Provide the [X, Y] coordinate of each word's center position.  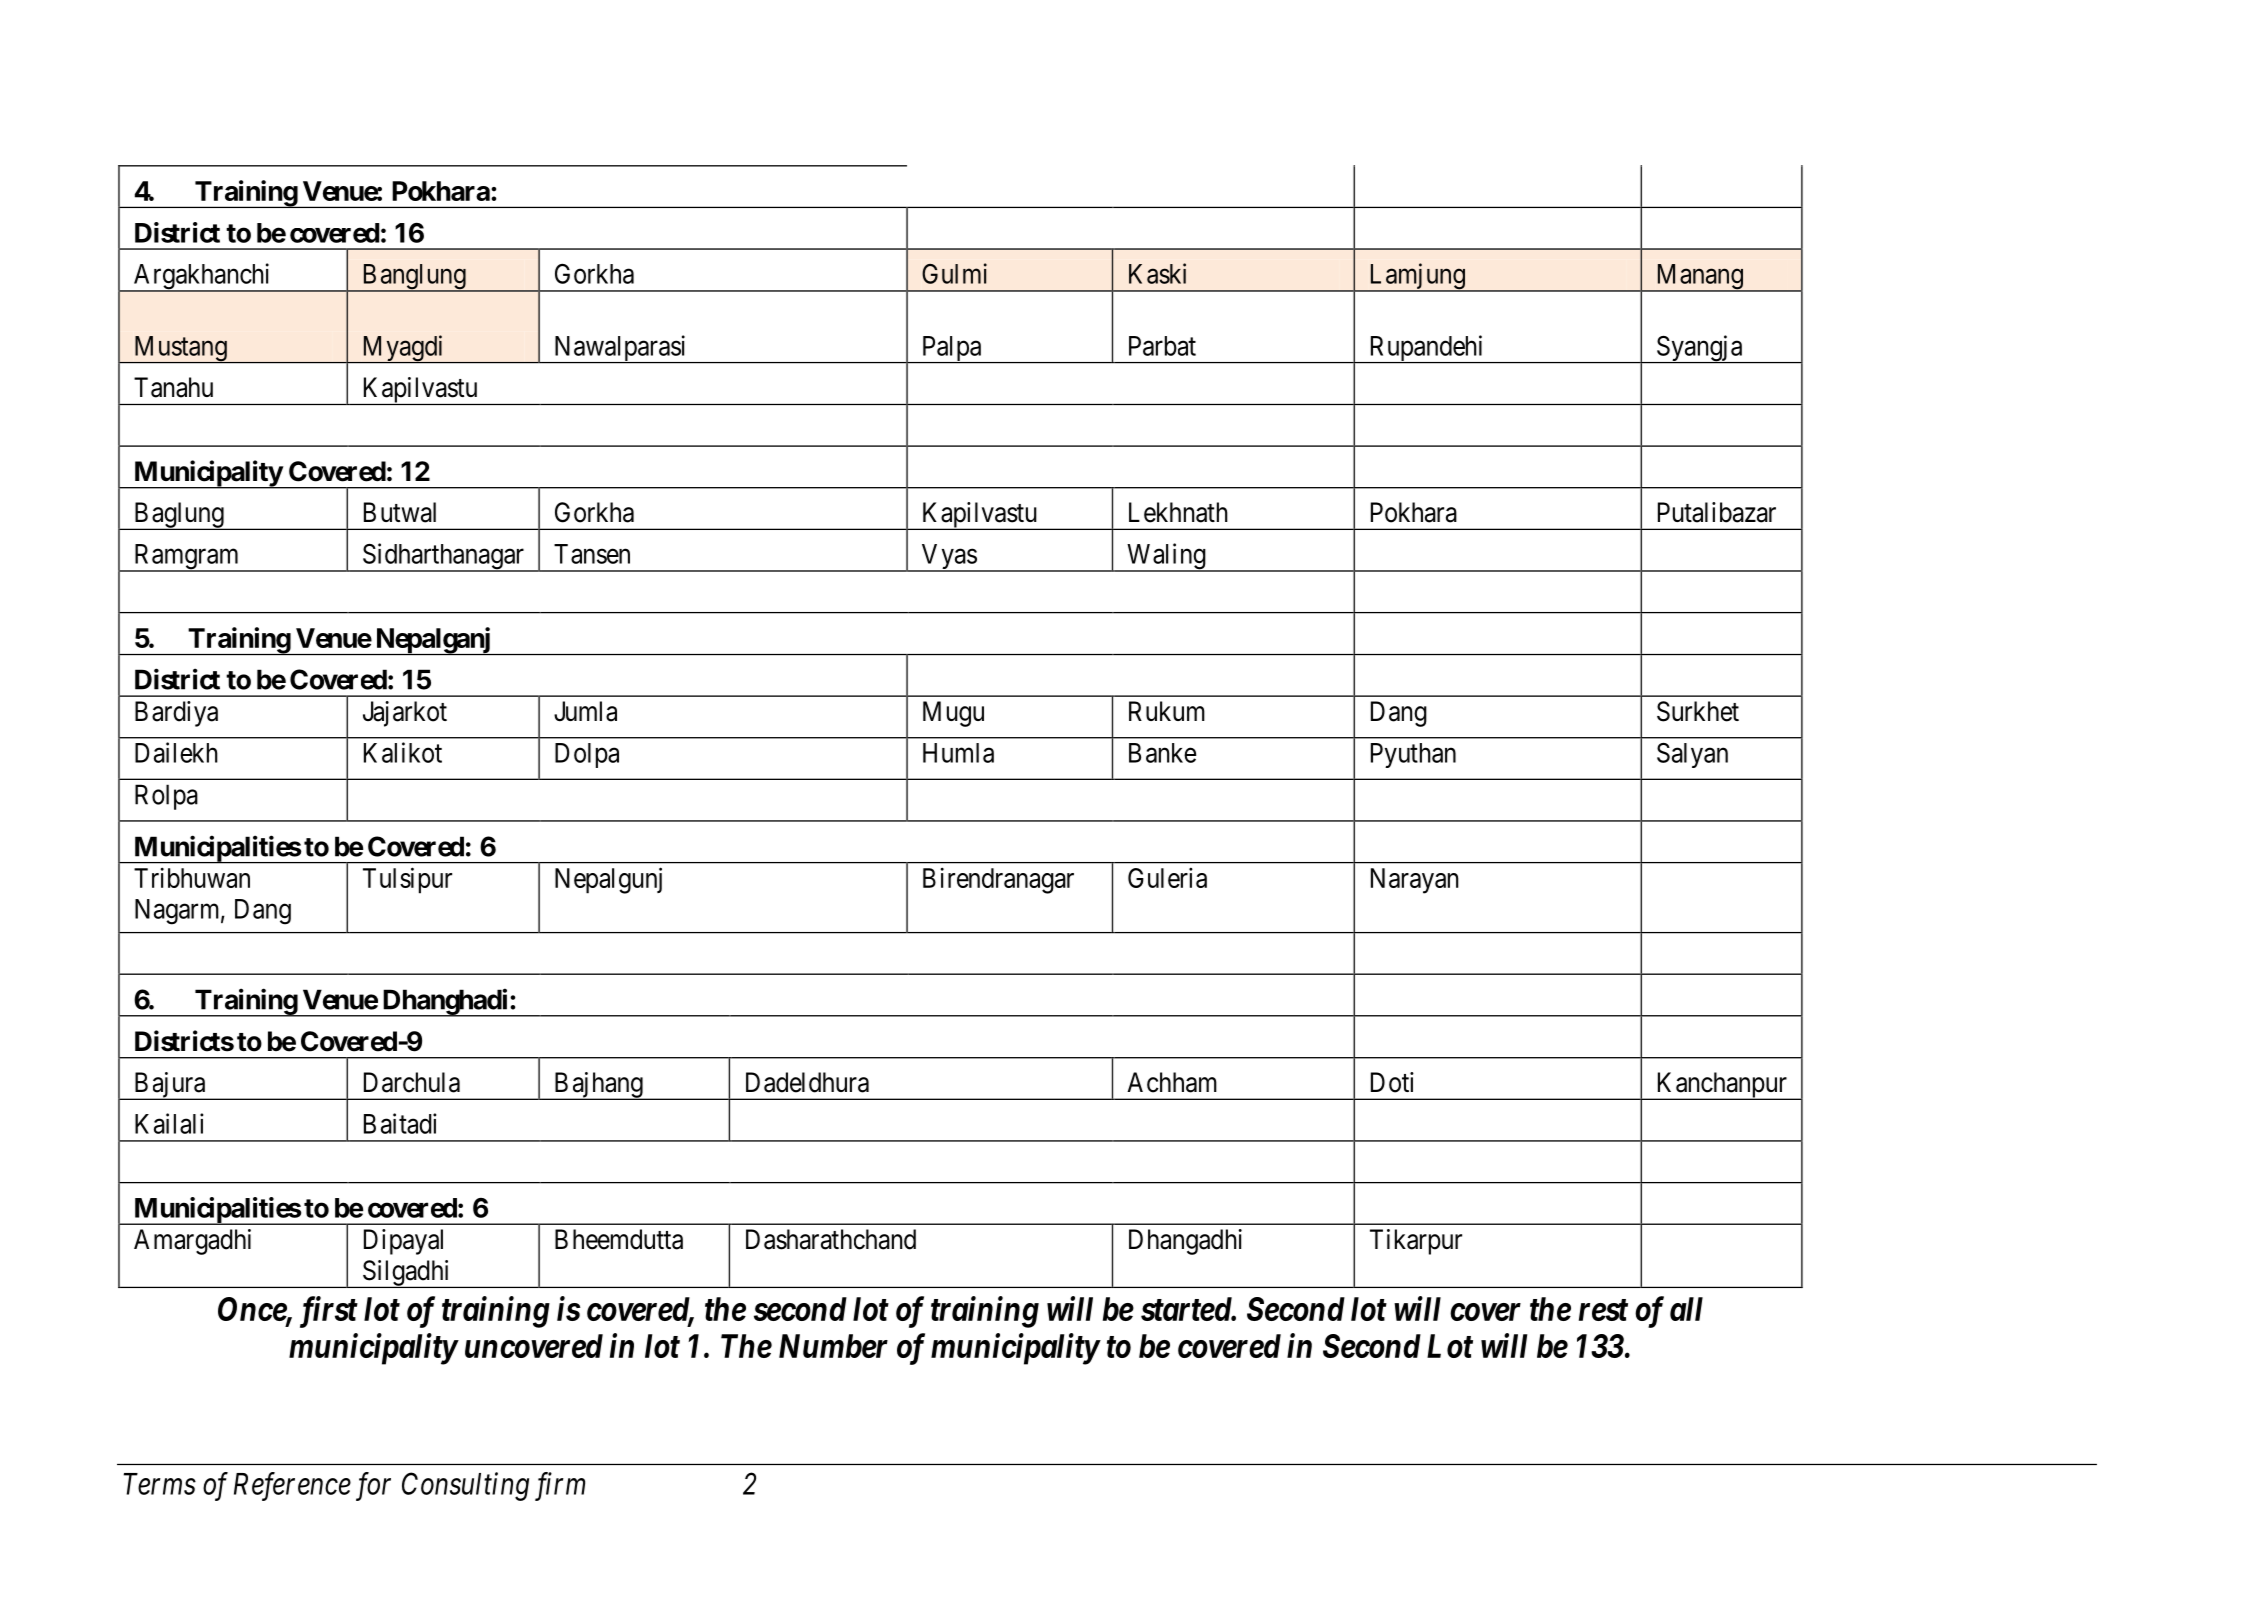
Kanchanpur [1721, 1086]
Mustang [180, 349]
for [373, 1486]
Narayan [1415, 881]
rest [1603, 1310]
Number [833, 1346]
